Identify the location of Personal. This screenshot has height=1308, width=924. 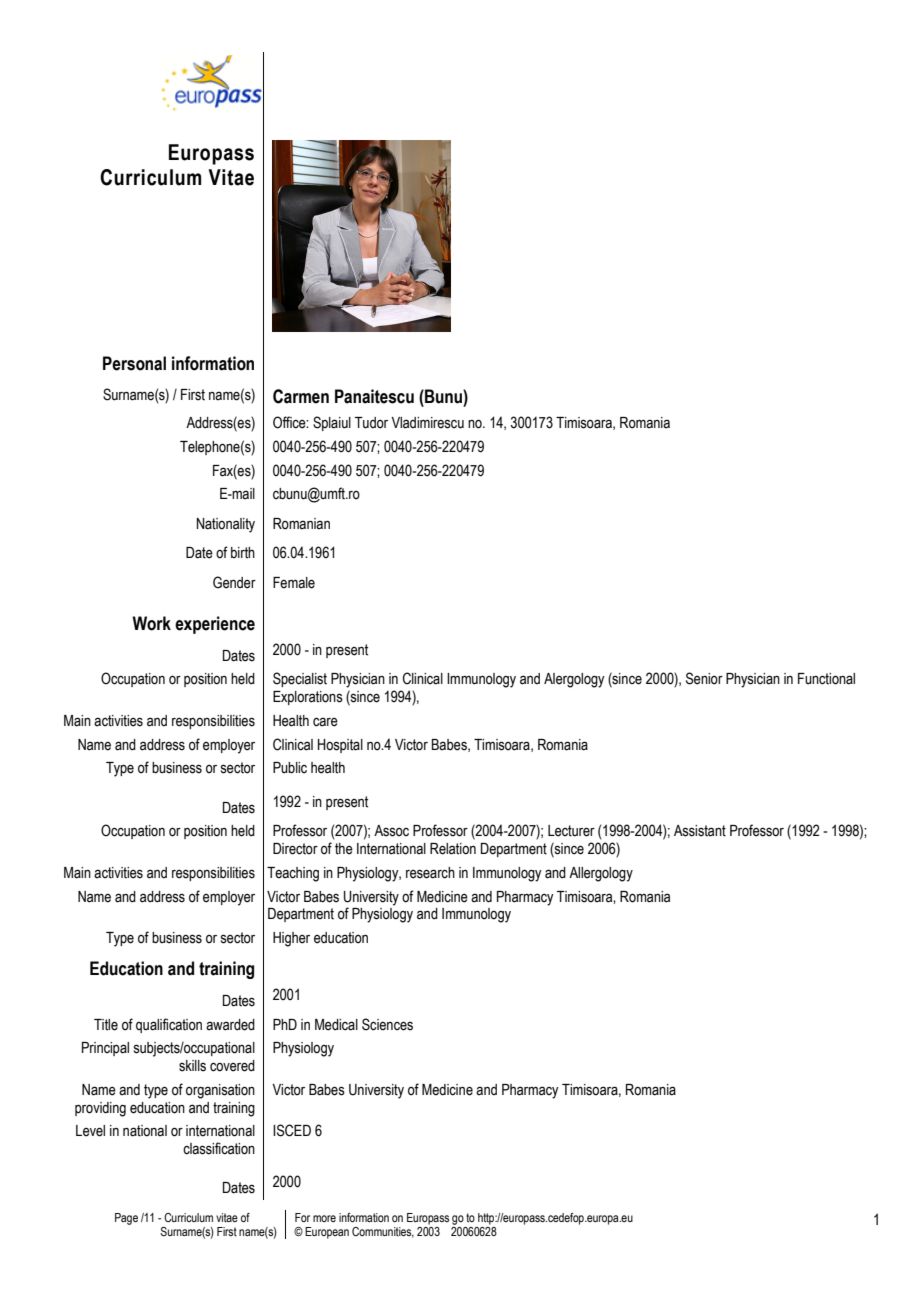
(134, 363).
